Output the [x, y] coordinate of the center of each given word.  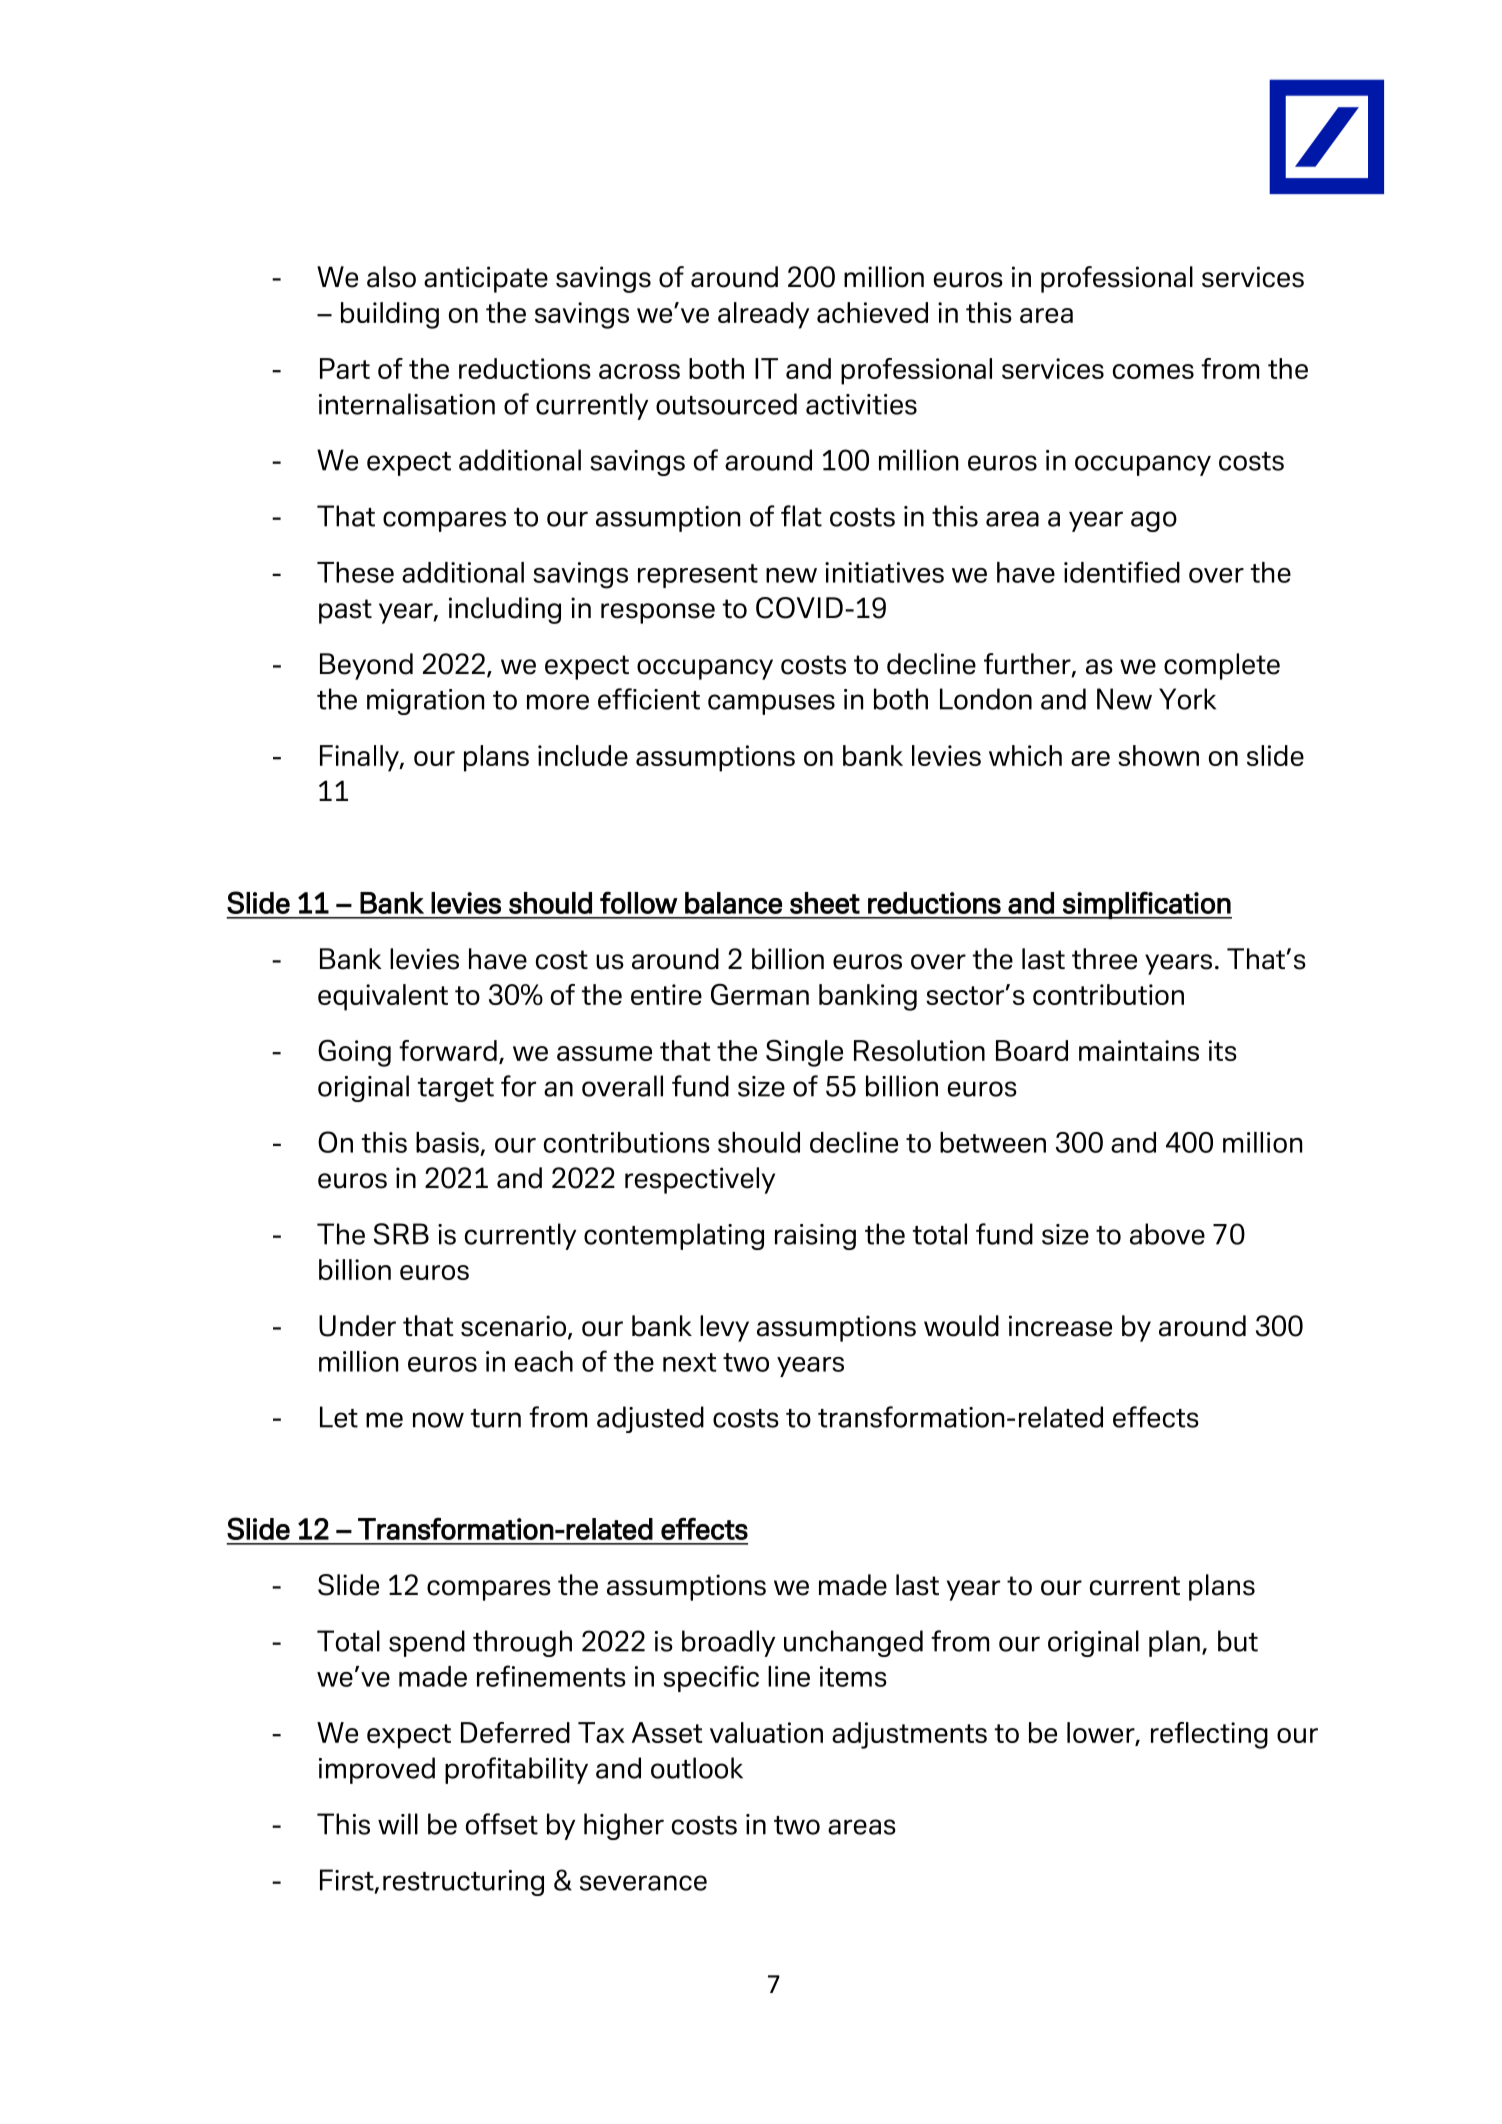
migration [425, 702]
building [390, 315]
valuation [766, 1732]
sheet [825, 903]
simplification [1146, 905]
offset [502, 1824]
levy [724, 1328]
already [763, 315]
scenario [513, 1326]
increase [1060, 1326]
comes [1153, 371]
